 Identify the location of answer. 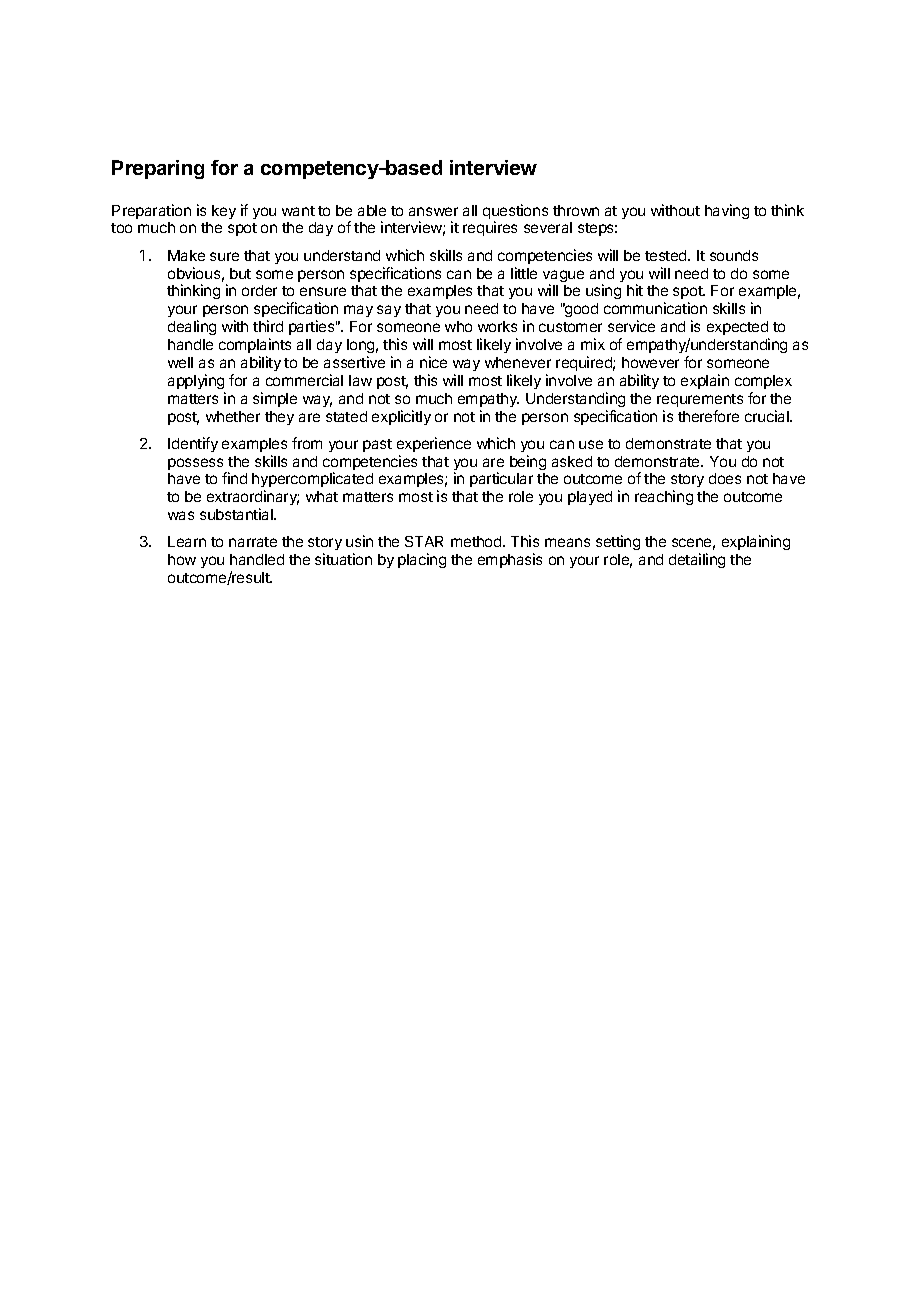
(433, 211).
